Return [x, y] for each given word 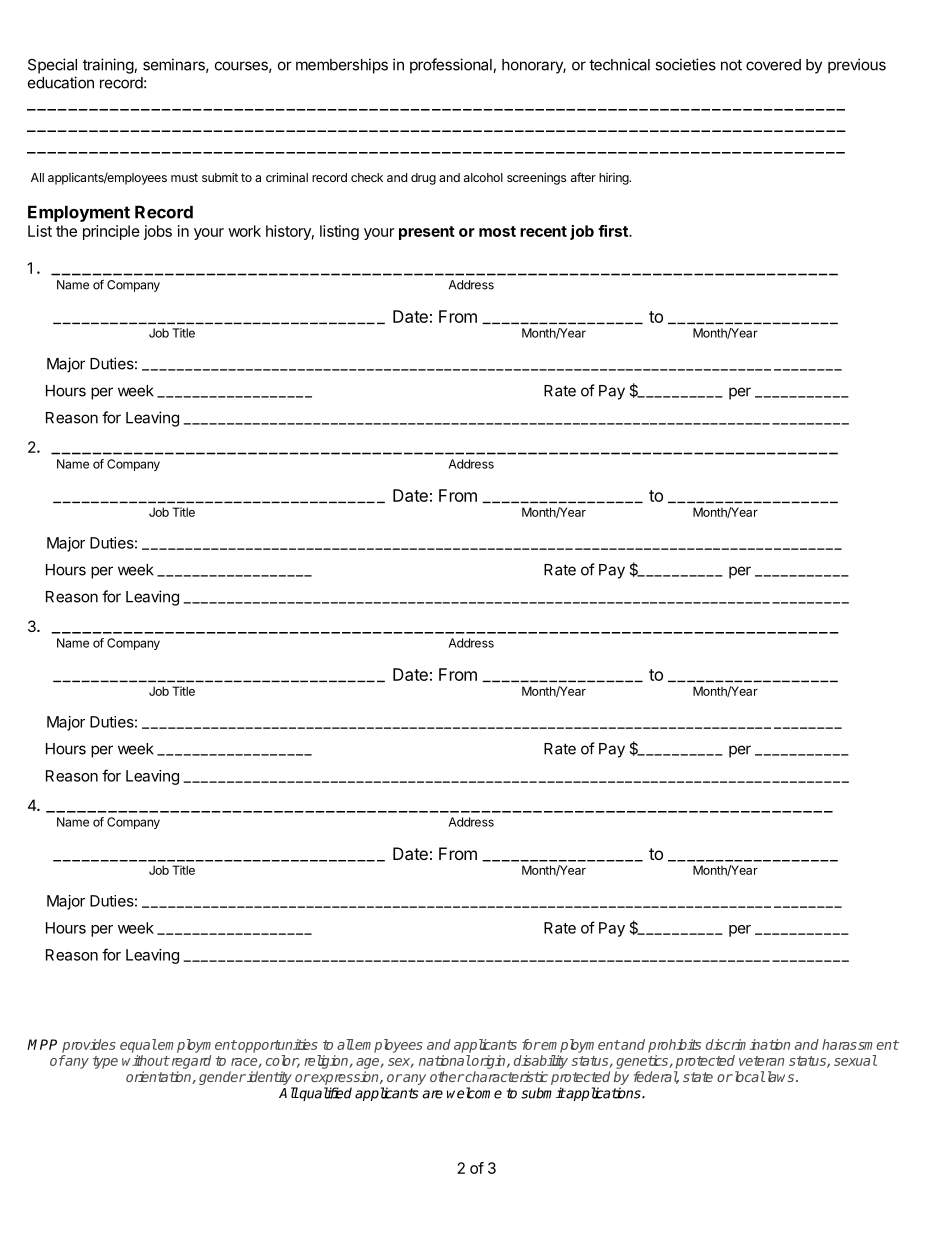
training [109, 66]
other [447, 1076]
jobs [158, 232]
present [427, 233]
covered [773, 65]
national [445, 1060]
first [614, 231]
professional [452, 66]
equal [138, 1046]
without [146, 1060]
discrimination [748, 1044]
